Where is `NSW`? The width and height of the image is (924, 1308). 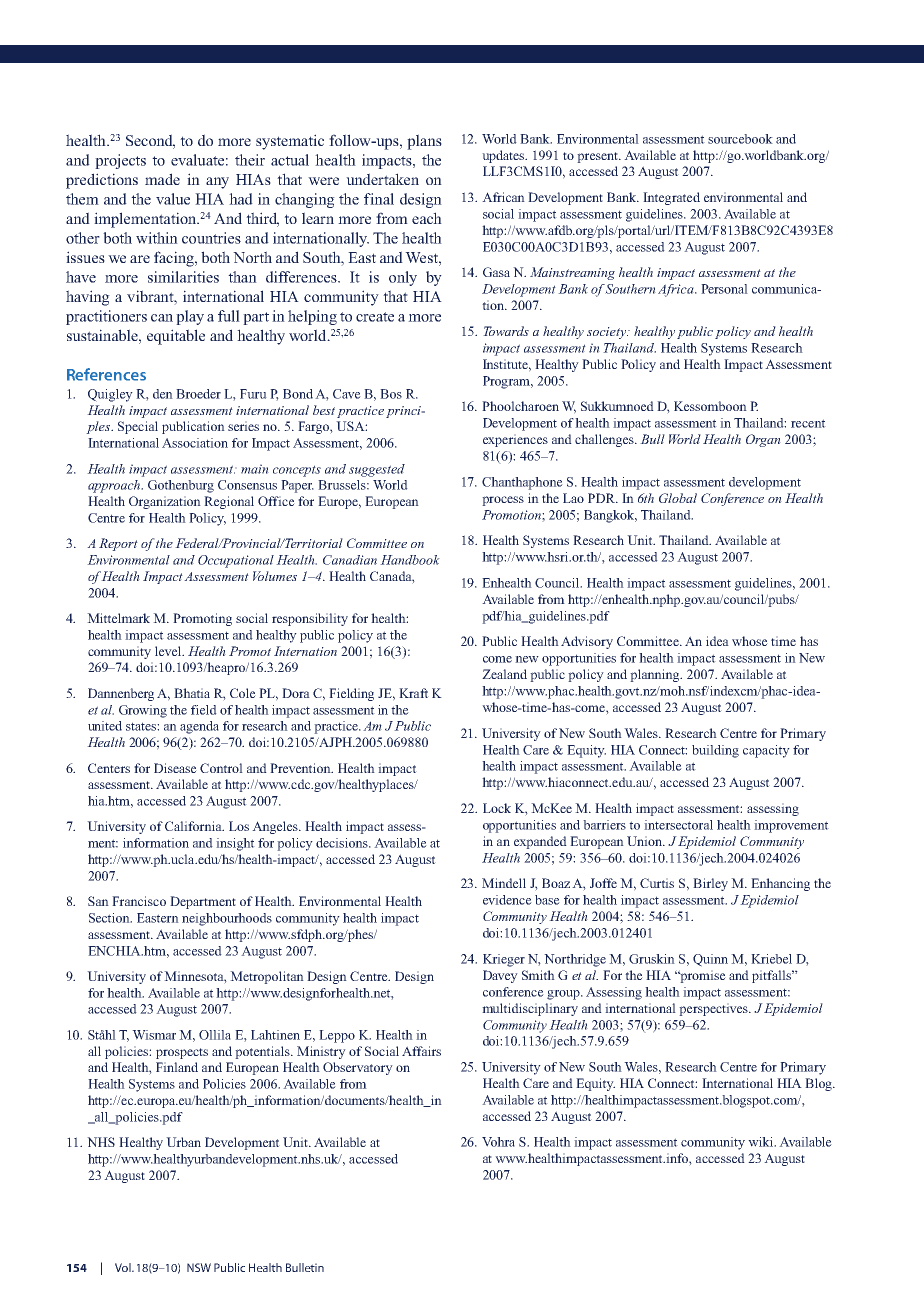
NSW is located at coordinates (199, 1267).
